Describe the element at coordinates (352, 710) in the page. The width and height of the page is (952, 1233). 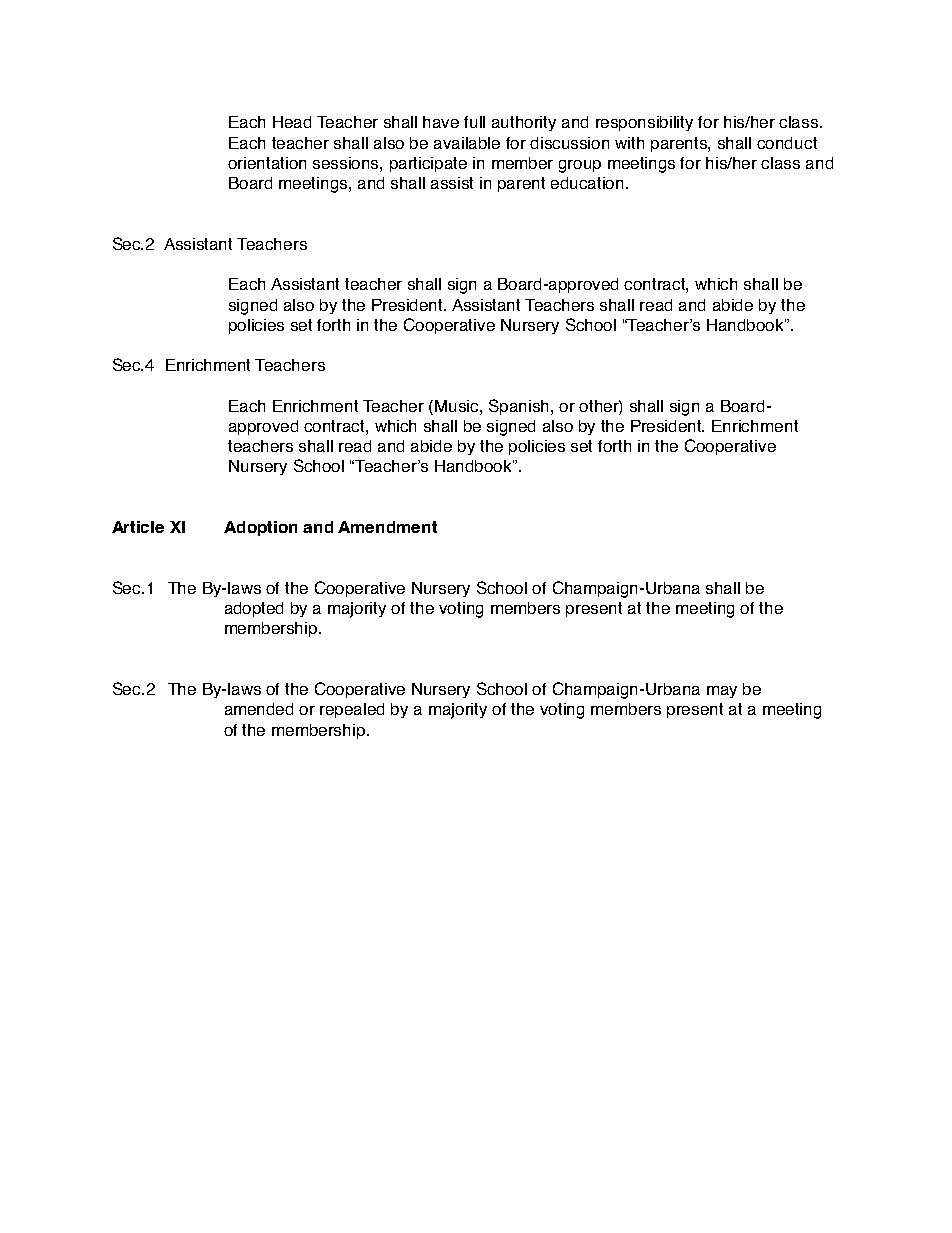
I see `repealed` at that location.
